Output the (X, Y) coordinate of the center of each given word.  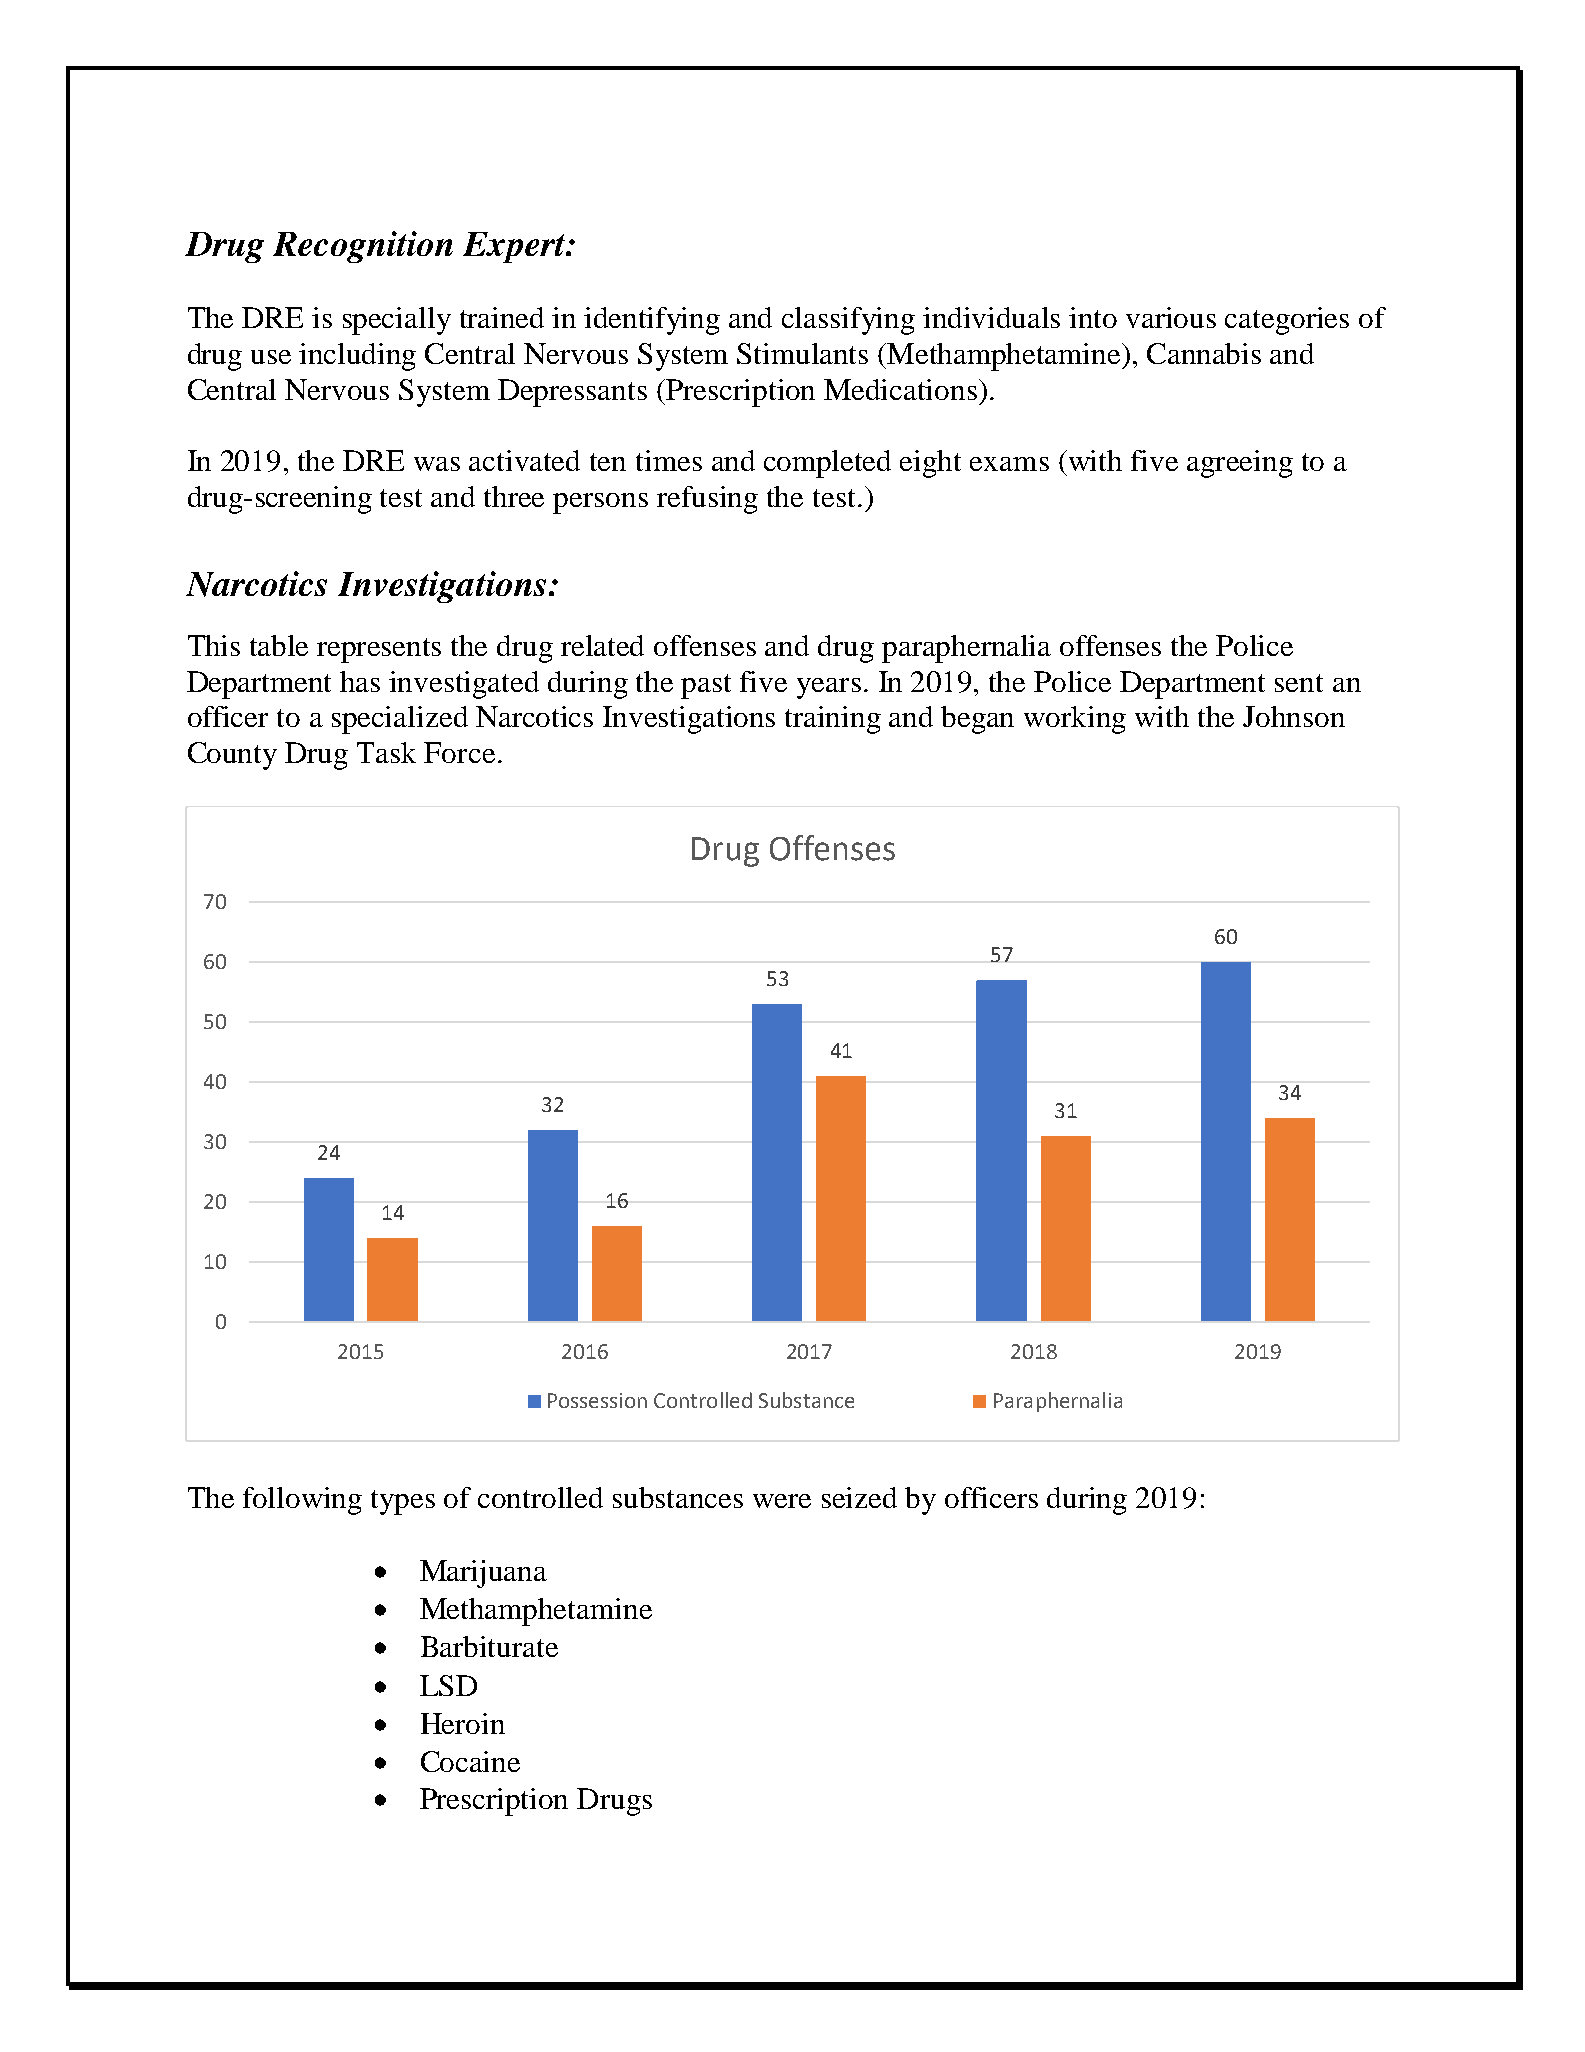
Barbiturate (489, 1646)
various (1171, 317)
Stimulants (802, 353)
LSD (448, 1685)
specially (397, 321)
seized (859, 1497)
